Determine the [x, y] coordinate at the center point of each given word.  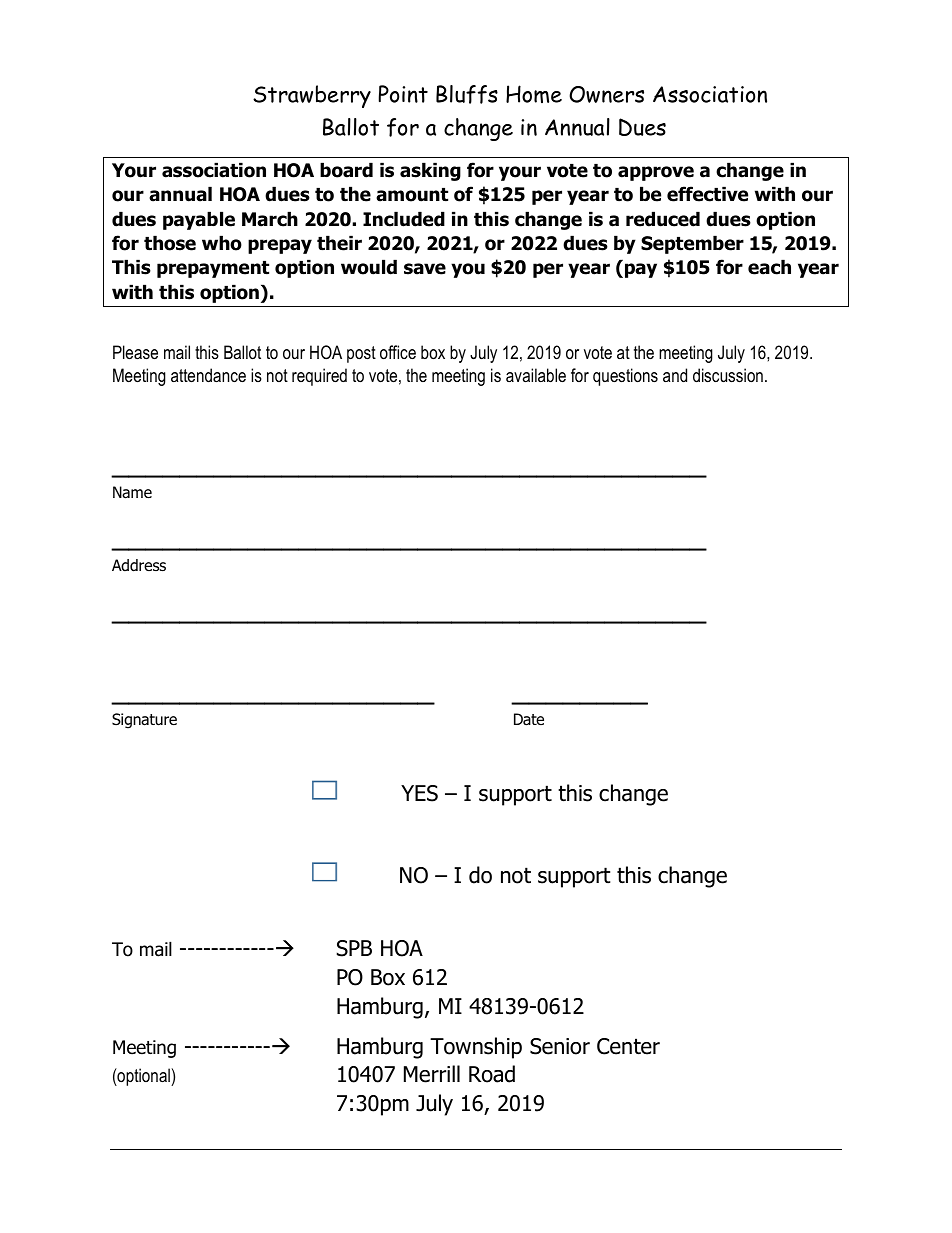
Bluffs [467, 94]
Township [476, 1048]
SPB [354, 948]
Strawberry [312, 96]
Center [628, 1046]
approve [656, 173]
